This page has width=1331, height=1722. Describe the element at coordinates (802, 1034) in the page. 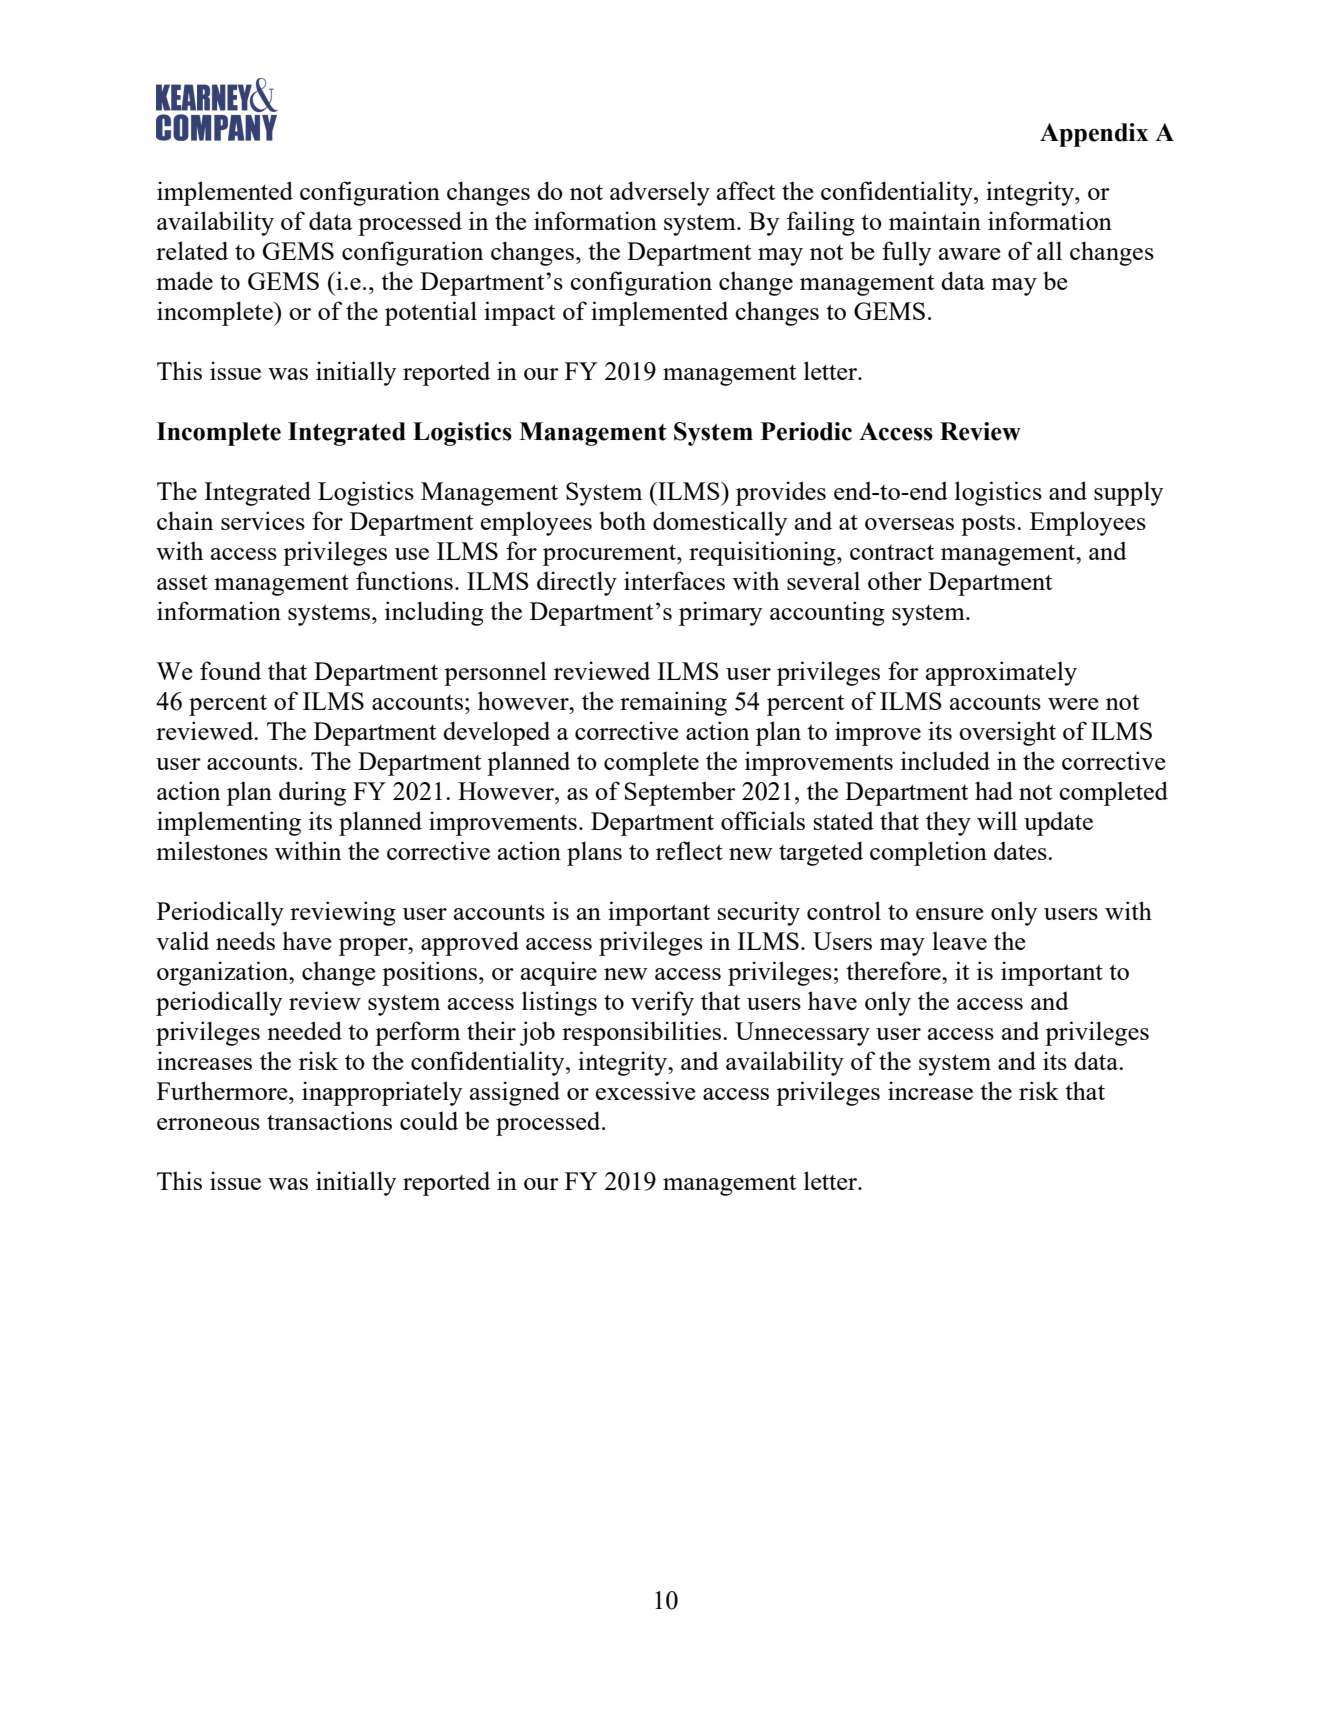

I see `Unnecessary` at that location.
